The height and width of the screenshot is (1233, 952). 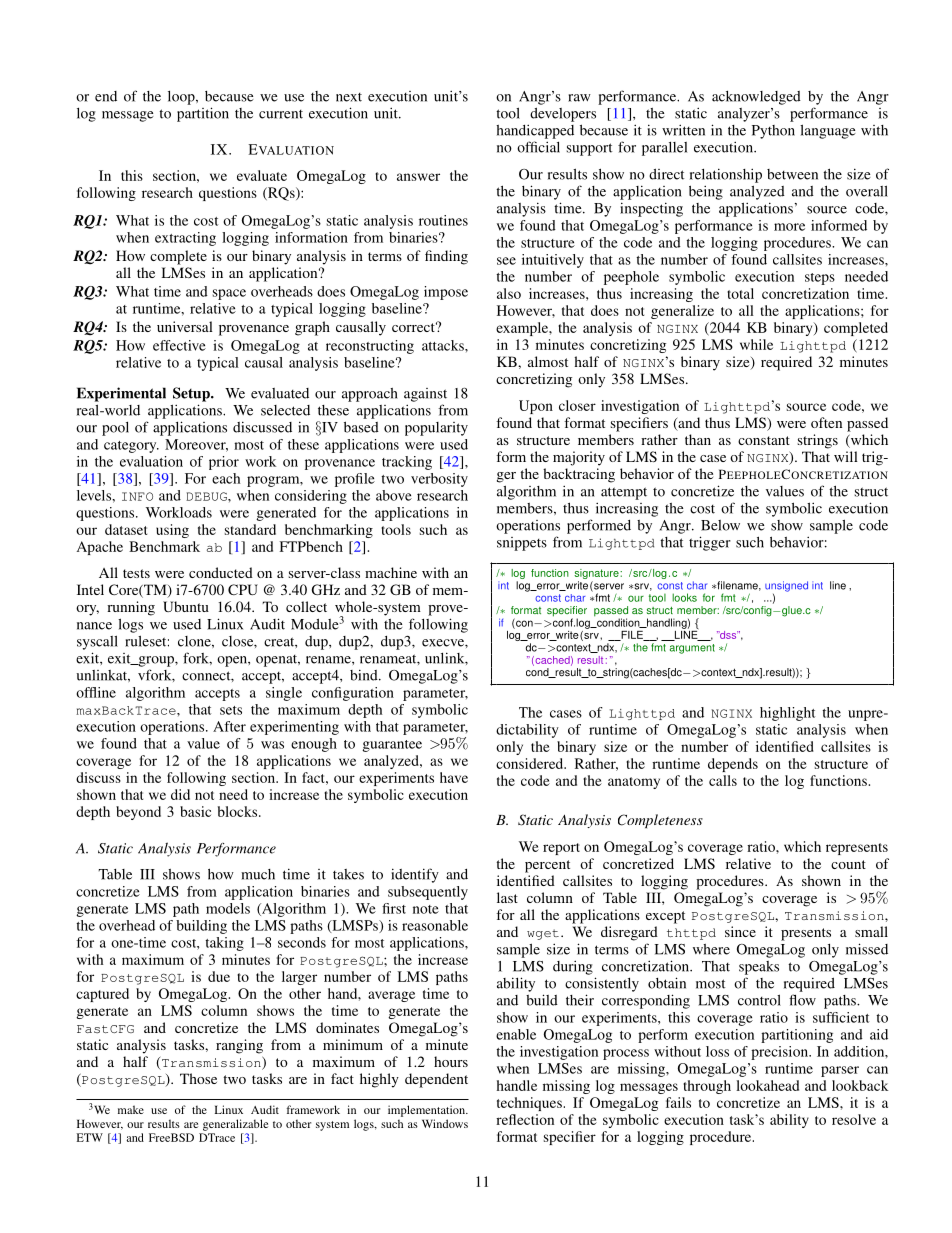 I want to click on official, so click(x=538, y=147).
